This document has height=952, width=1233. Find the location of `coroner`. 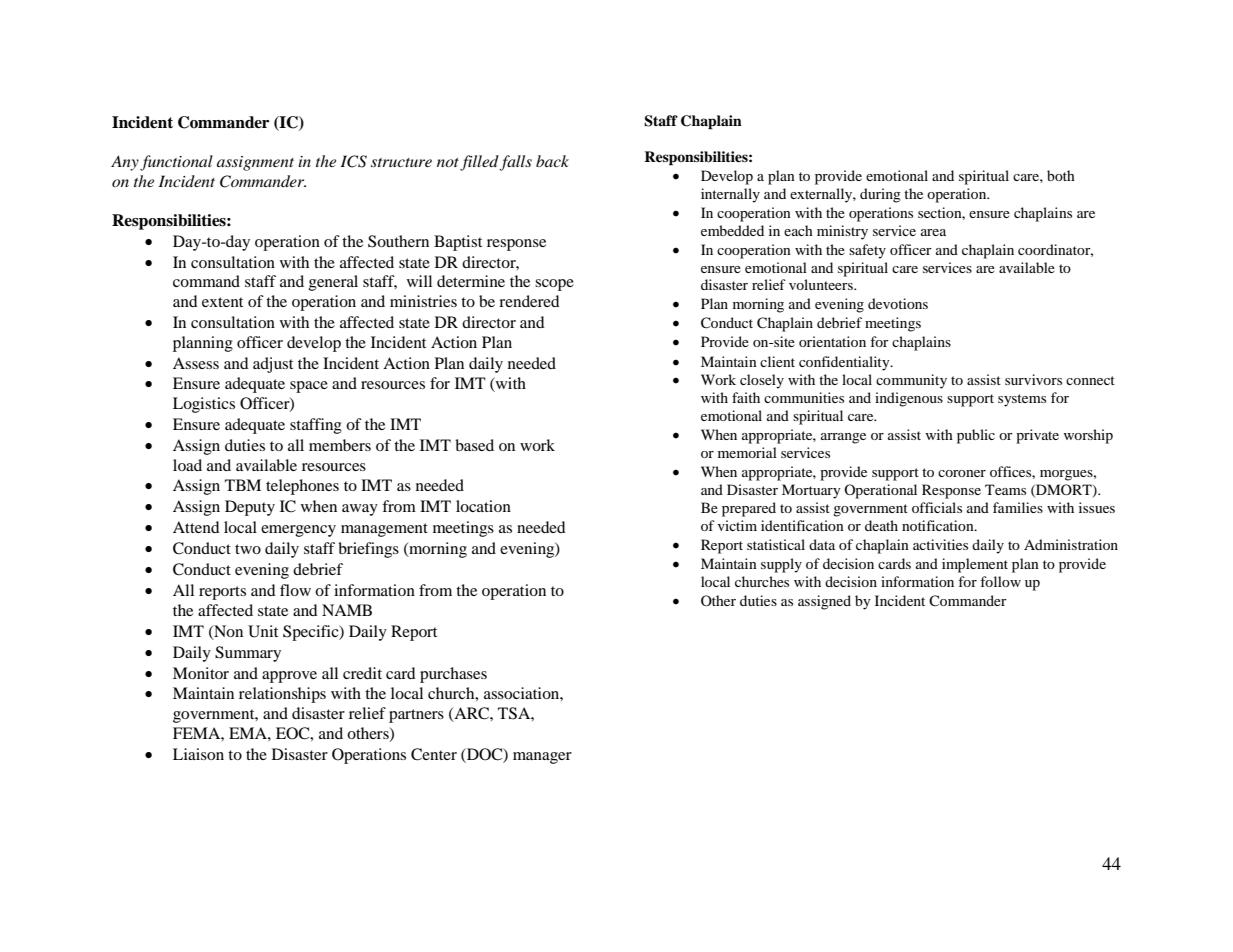

coroner is located at coordinates (962, 473).
